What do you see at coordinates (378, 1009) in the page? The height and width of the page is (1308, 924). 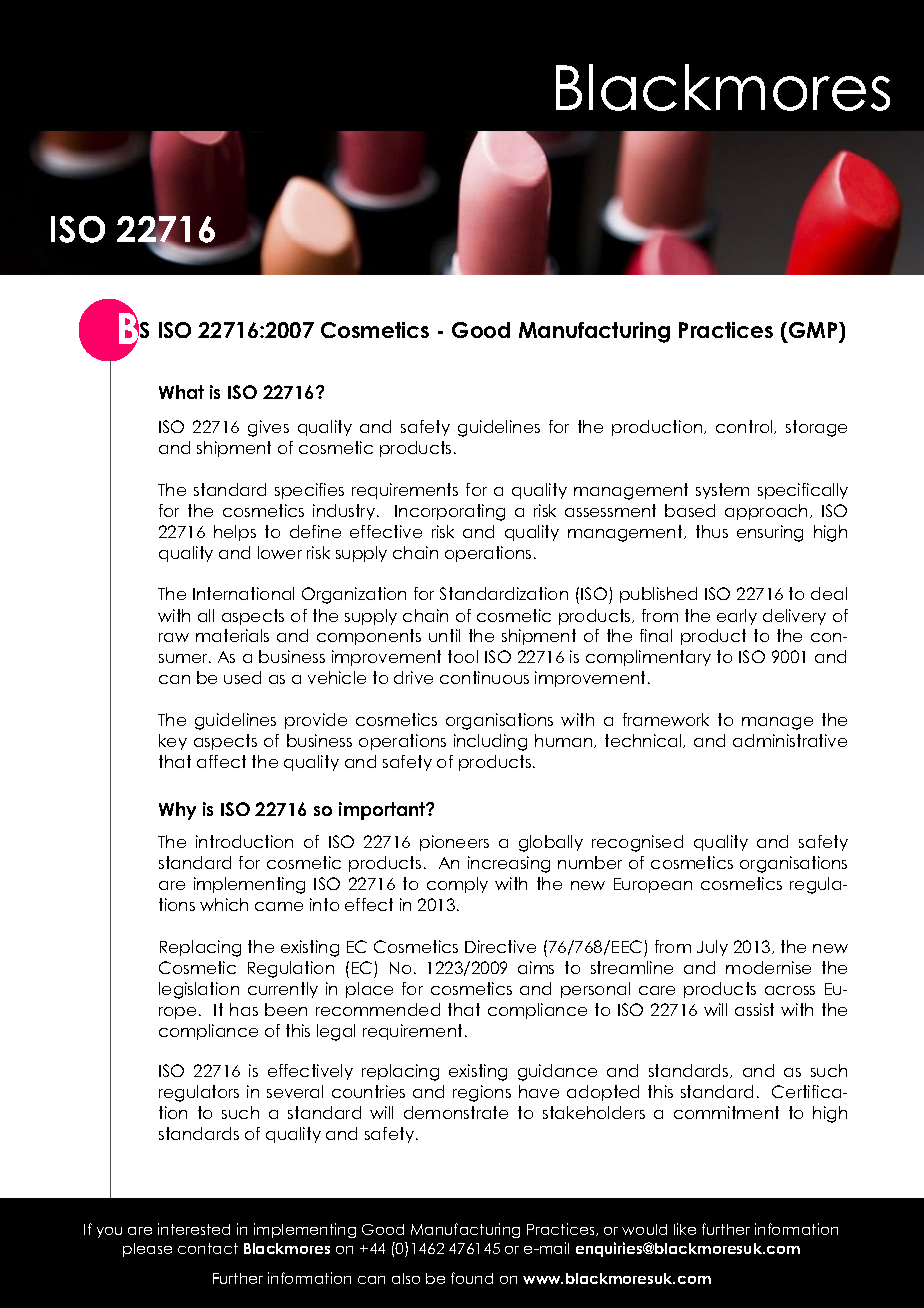 I see `recommended` at bounding box center [378, 1009].
